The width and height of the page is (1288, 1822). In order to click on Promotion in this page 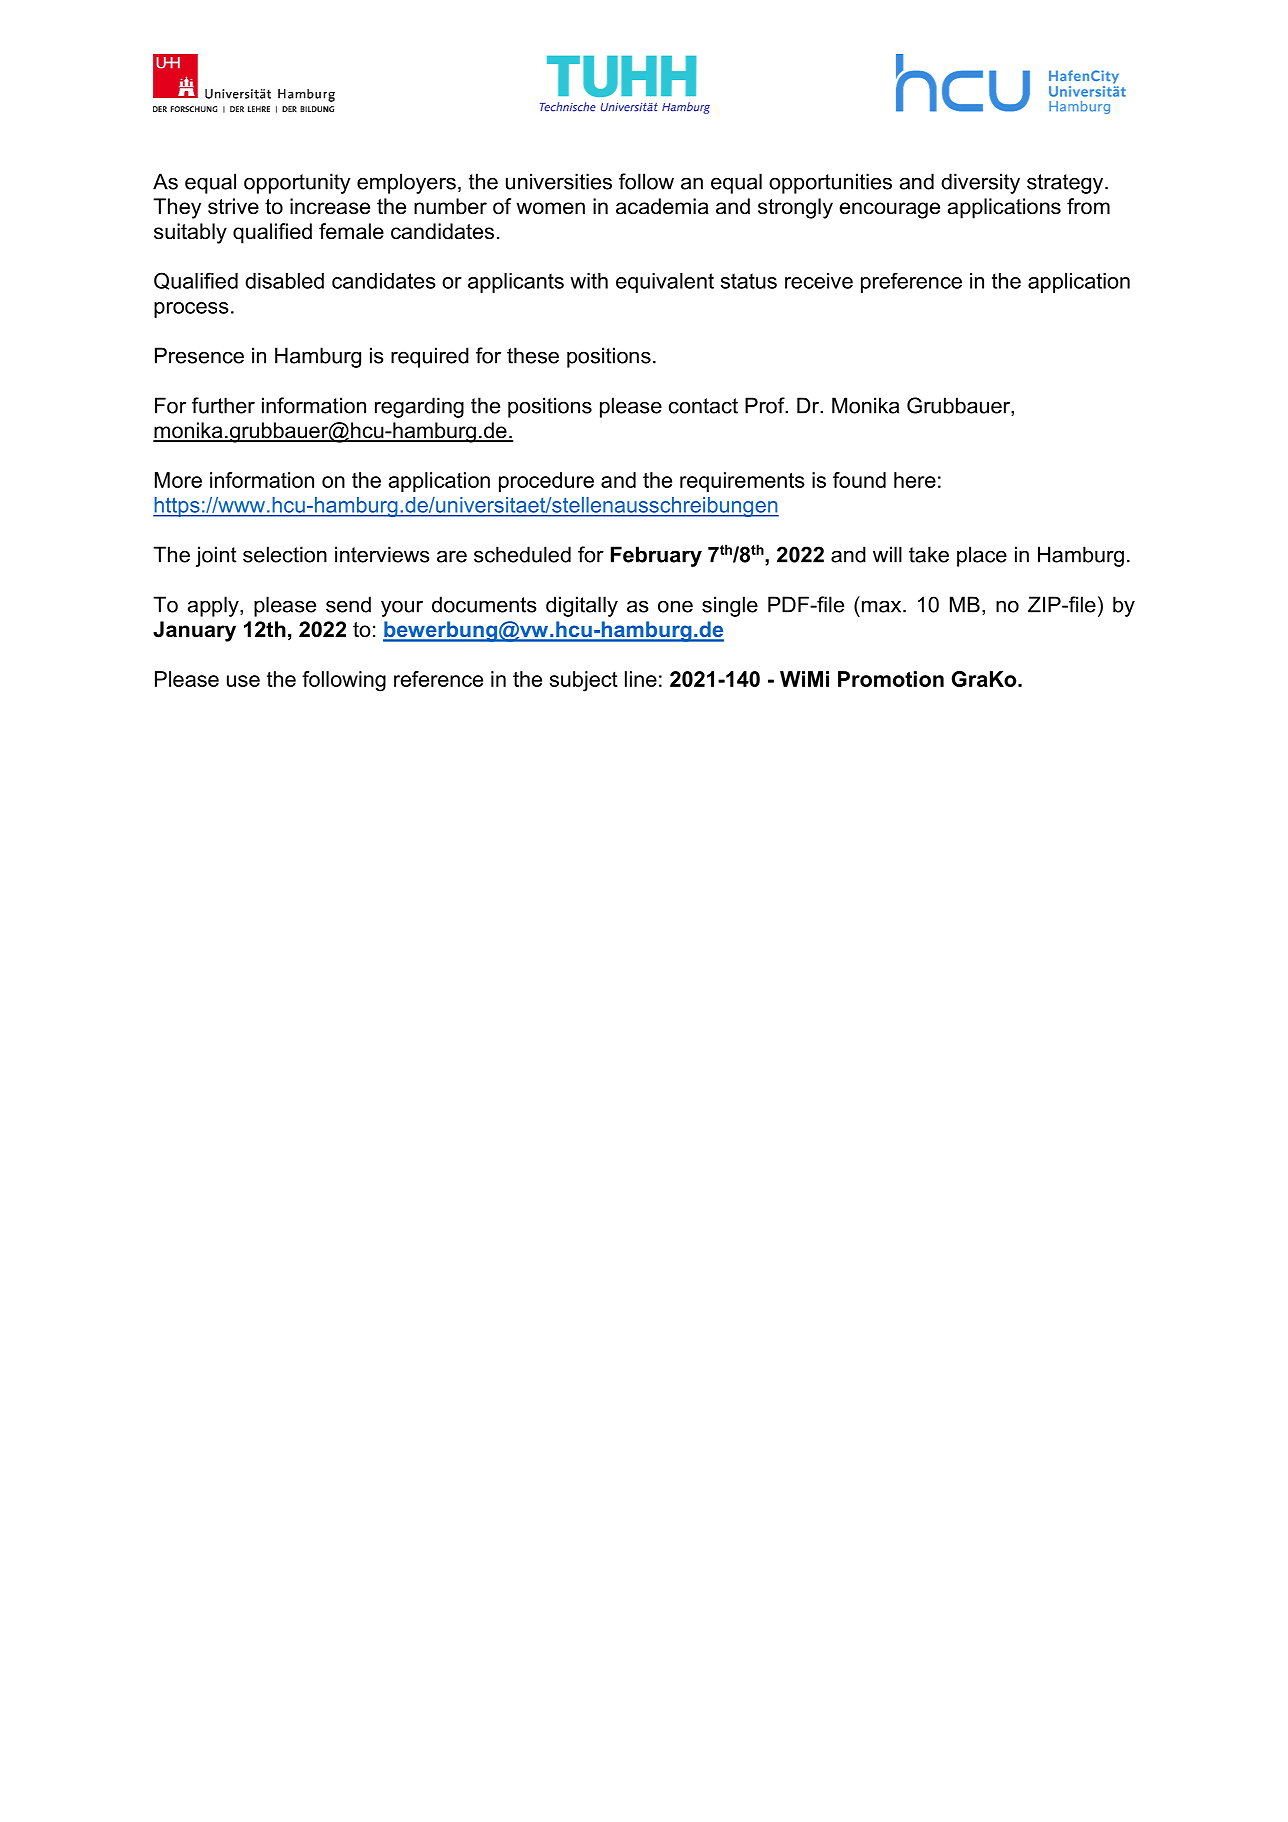, I will do `click(891, 679)`.
